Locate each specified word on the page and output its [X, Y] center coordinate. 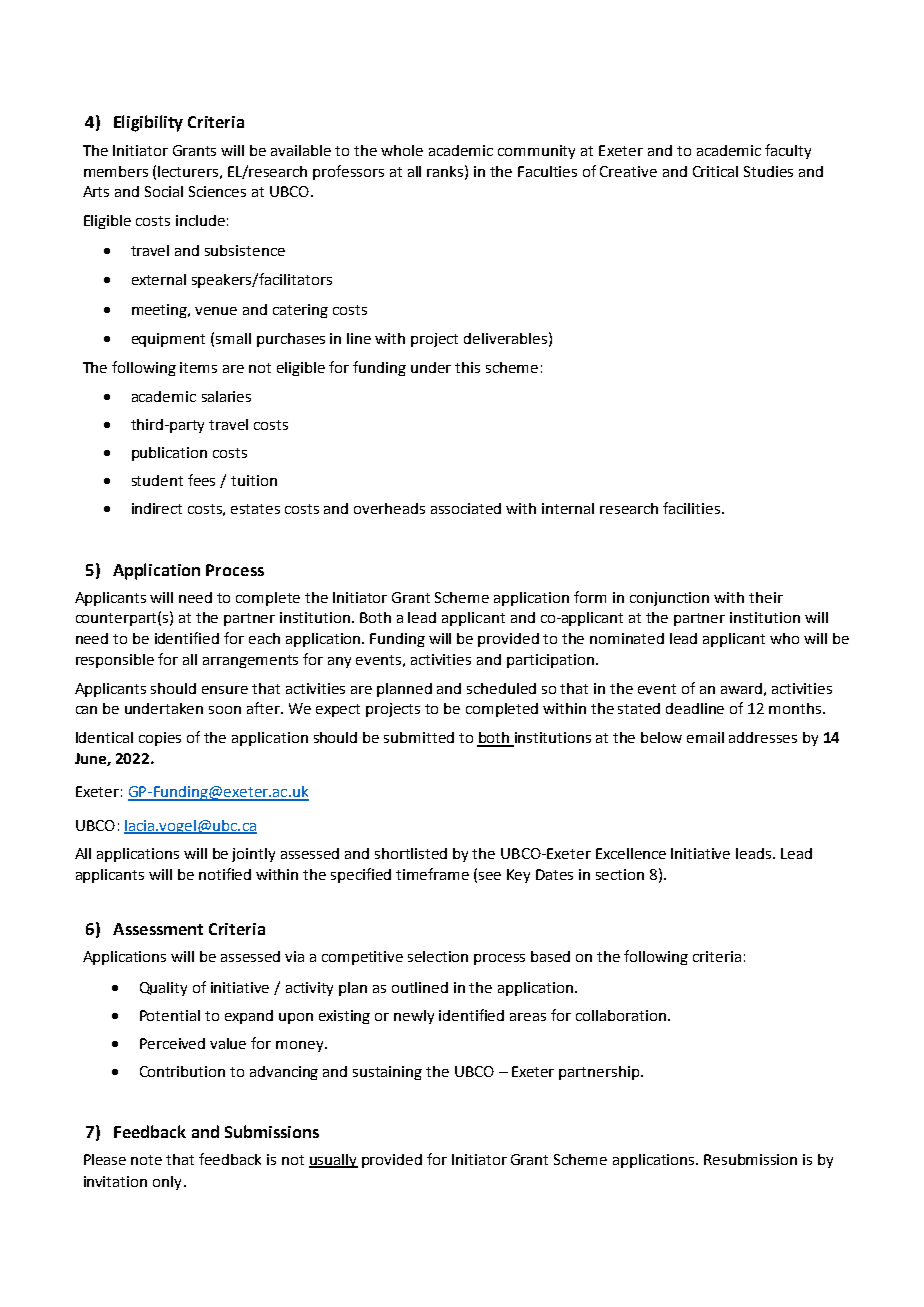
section [620, 874]
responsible [115, 661]
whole [402, 150]
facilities [693, 508]
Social [164, 191]
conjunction [669, 599]
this [467, 367]
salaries [226, 396]
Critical [715, 171]
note [146, 1160]
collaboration [621, 1015]
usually [333, 1161]
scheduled [501, 688]
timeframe [432, 874]
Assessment [158, 929]
